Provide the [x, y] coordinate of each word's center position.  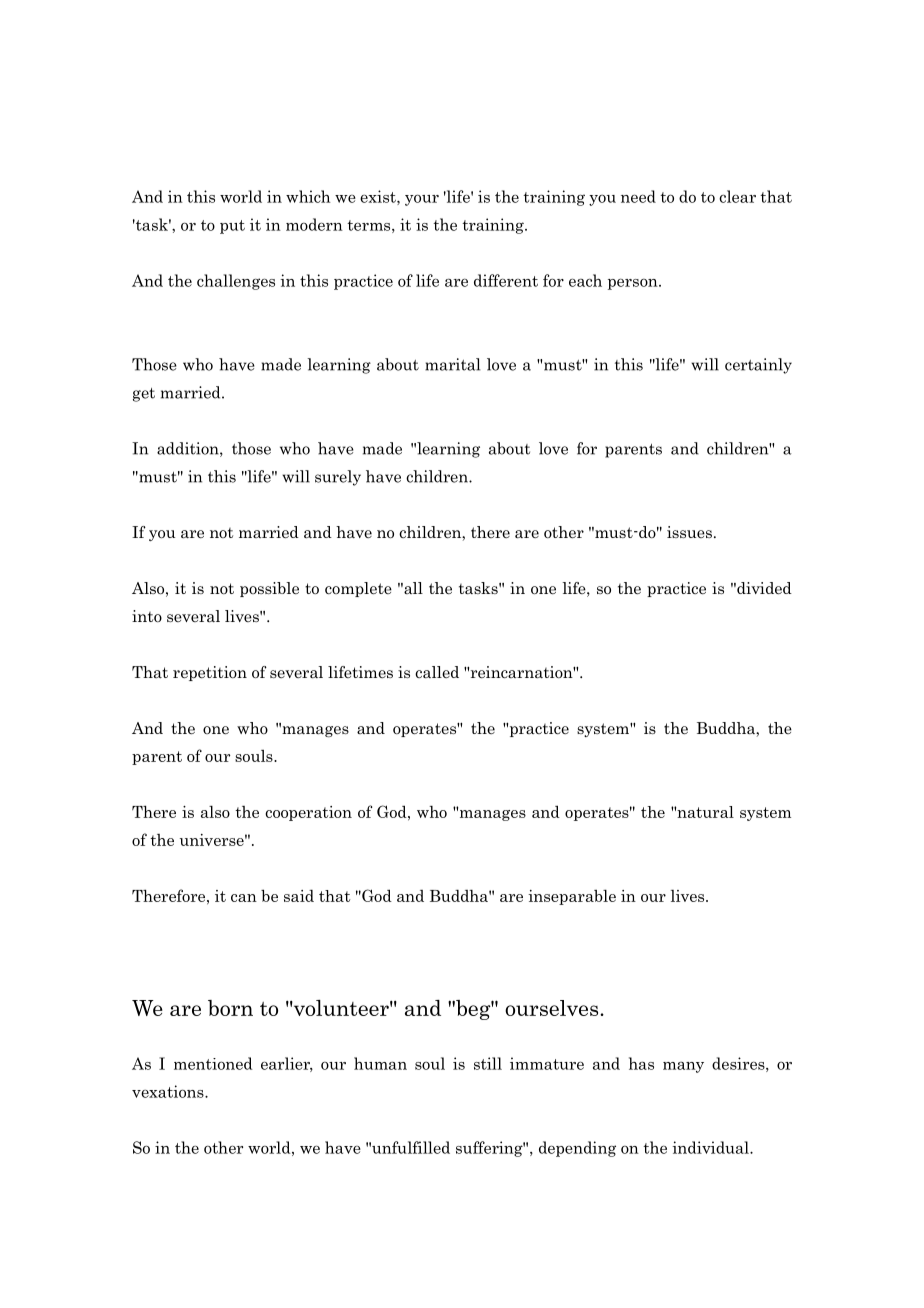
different [506, 280]
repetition [210, 673]
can [244, 898]
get [144, 395]
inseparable [572, 897]
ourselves [553, 1008]
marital [452, 364]
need [638, 196]
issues [689, 532]
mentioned [213, 1063]
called [437, 672]
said [299, 896]
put [232, 227]
